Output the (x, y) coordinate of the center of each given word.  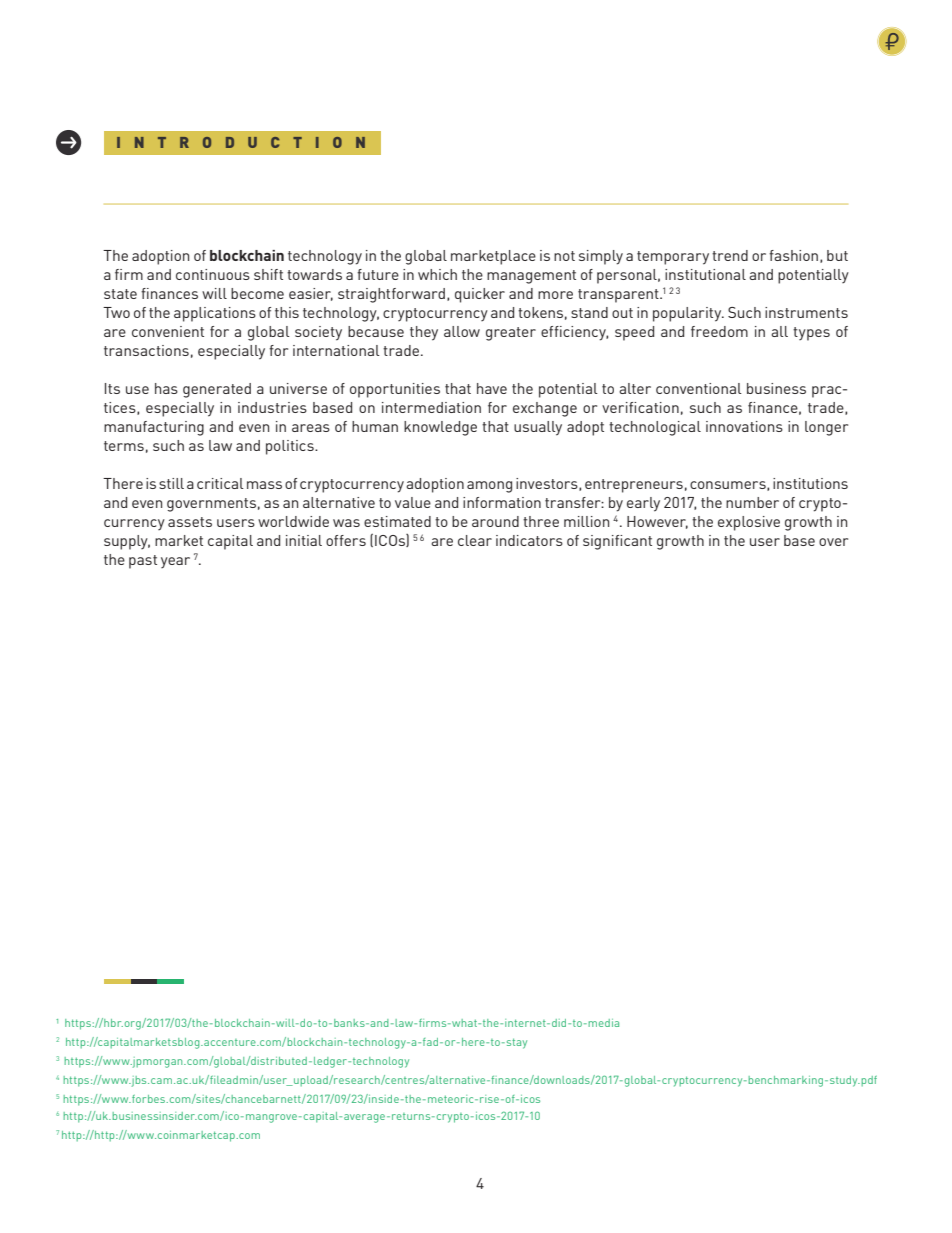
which (437, 274)
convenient (168, 331)
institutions (810, 483)
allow (462, 331)
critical (220, 483)
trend (730, 255)
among (489, 487)
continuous (213, 274)
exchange (545, 409)
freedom (719, 331)
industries (272, 407)
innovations (744, 426)
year (175, 562)
